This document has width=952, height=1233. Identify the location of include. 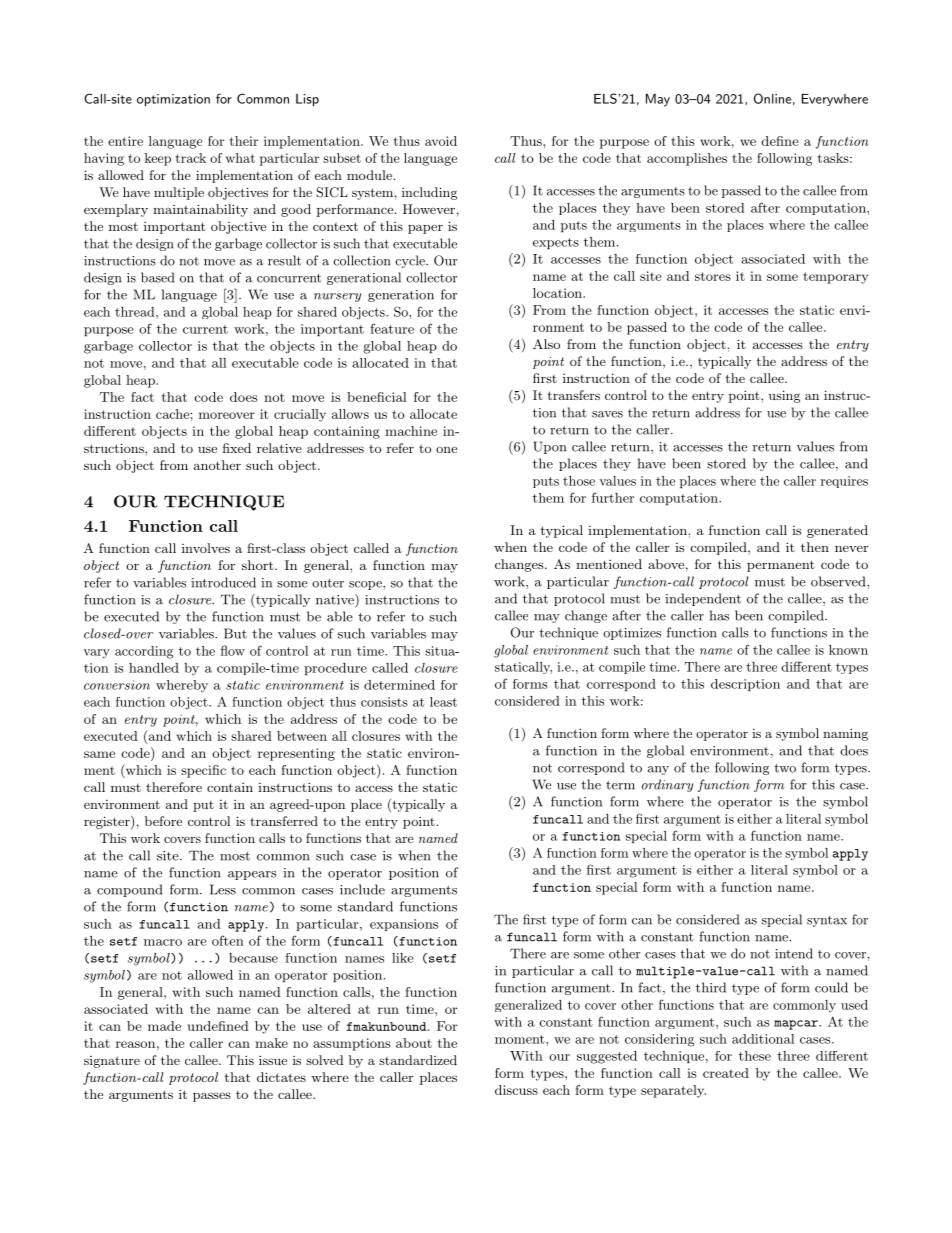
(362, 889).
